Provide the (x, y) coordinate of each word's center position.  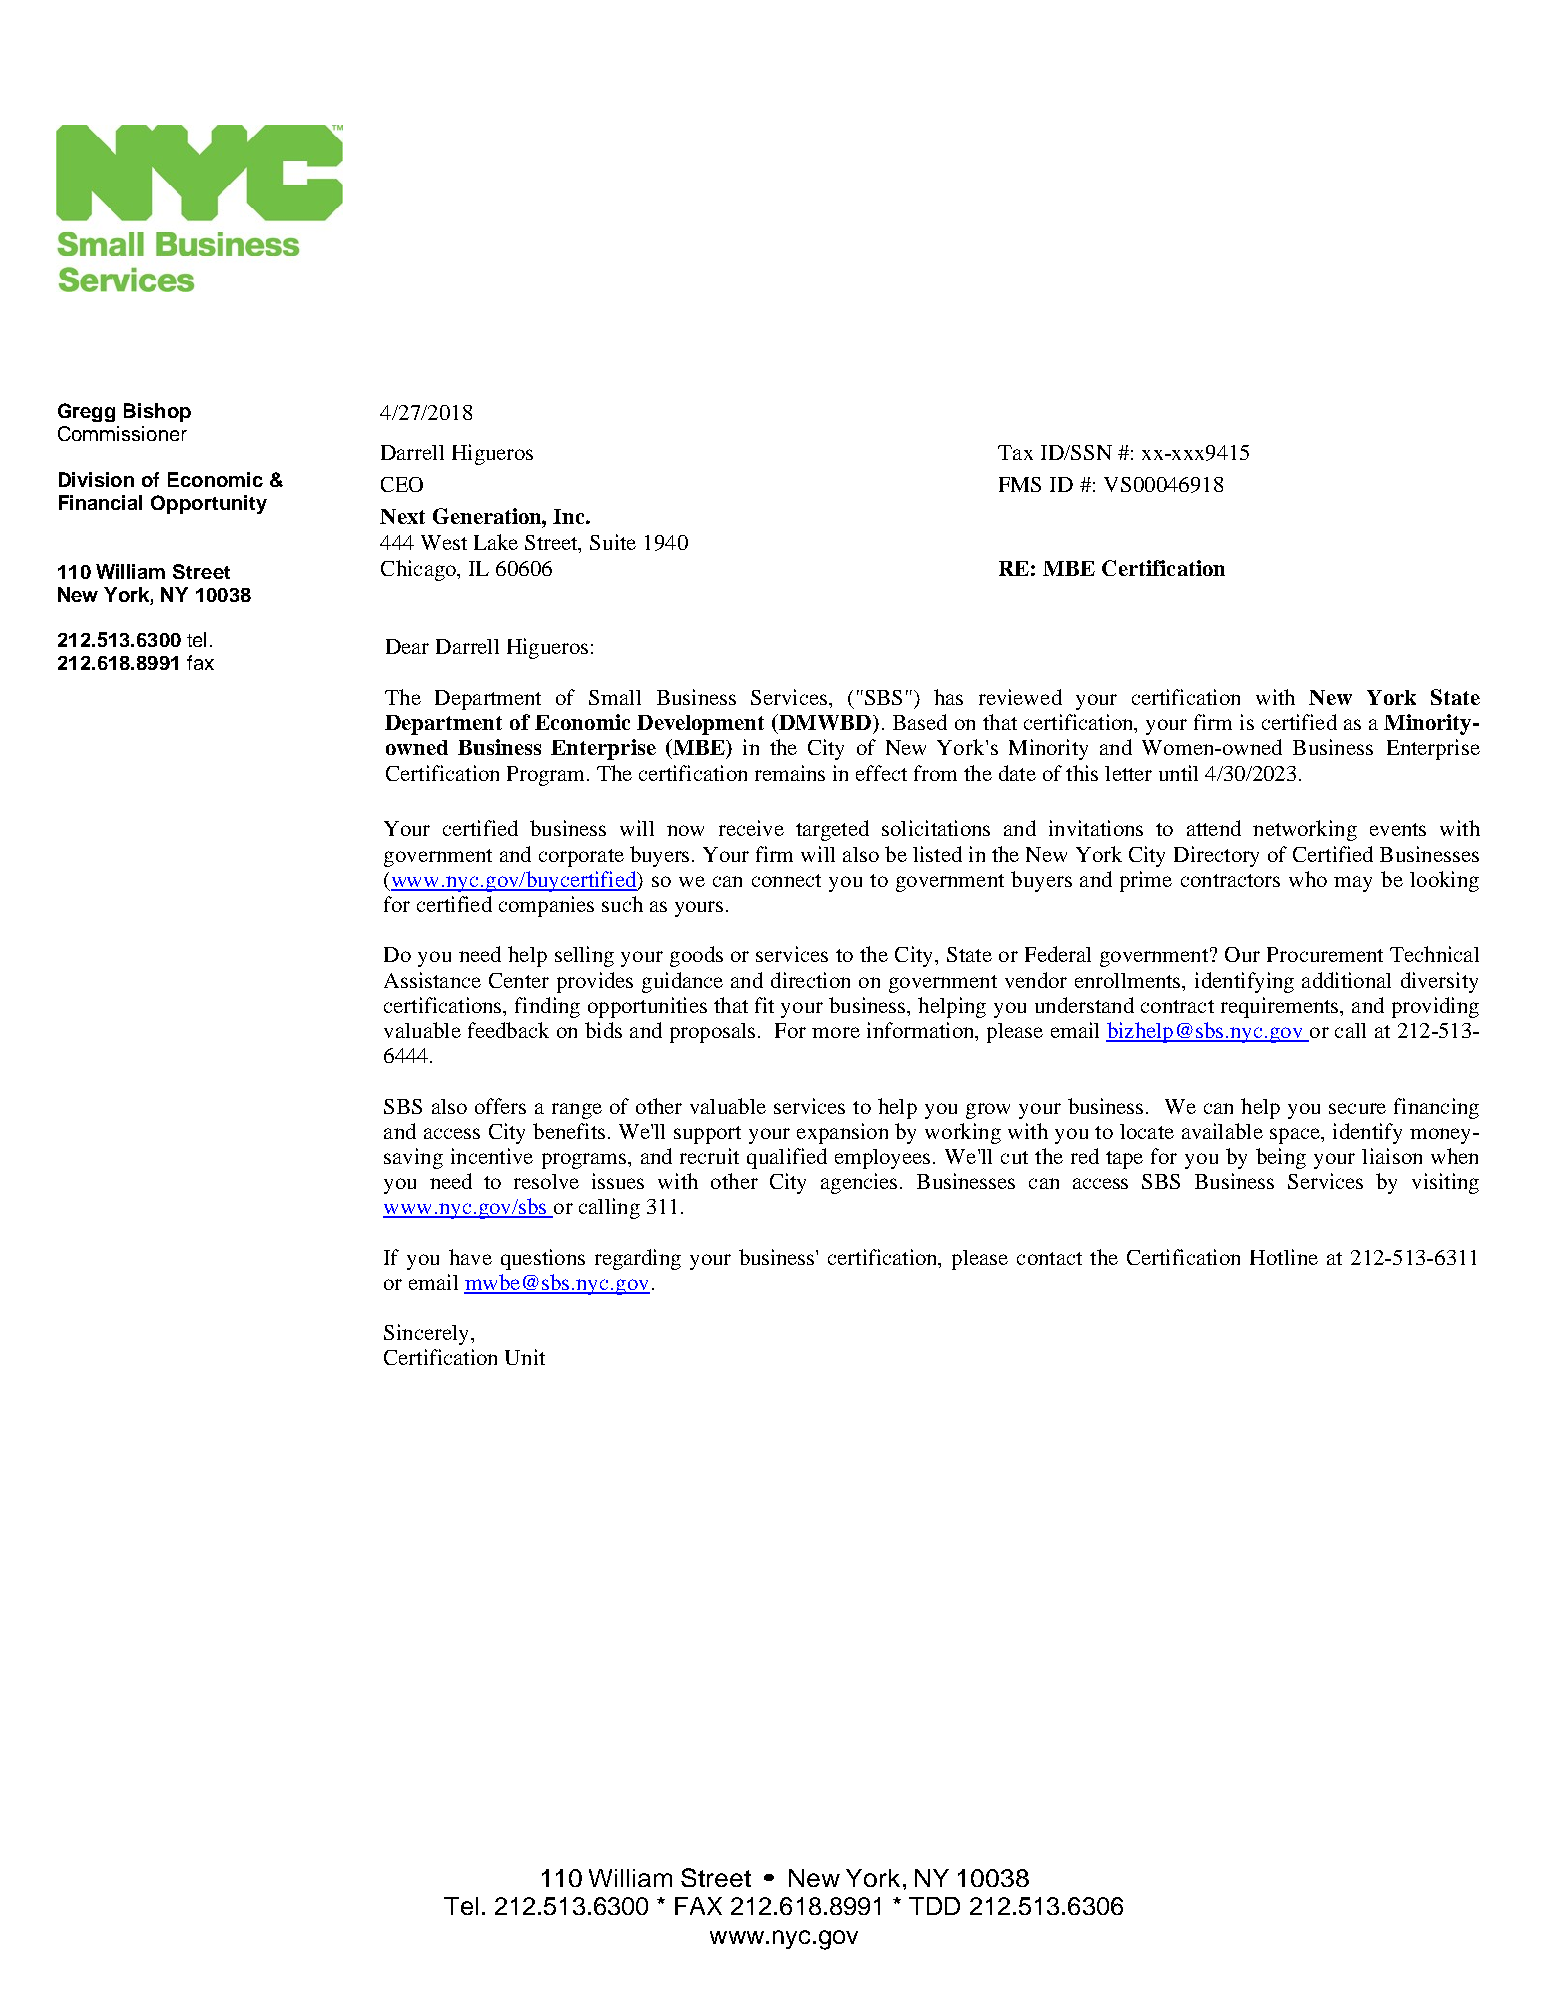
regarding (638, 1259)
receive (751, 828)
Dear (407, 646)
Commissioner (122, 433)
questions (543, 1259)
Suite (613, 542)
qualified (787, 1158)
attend (1214, 828)
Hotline (1284, 1257)
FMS (1020, 484)
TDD (934, 1906)
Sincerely (428, 1334)
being (1281, 1158)
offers (500, 1106)
